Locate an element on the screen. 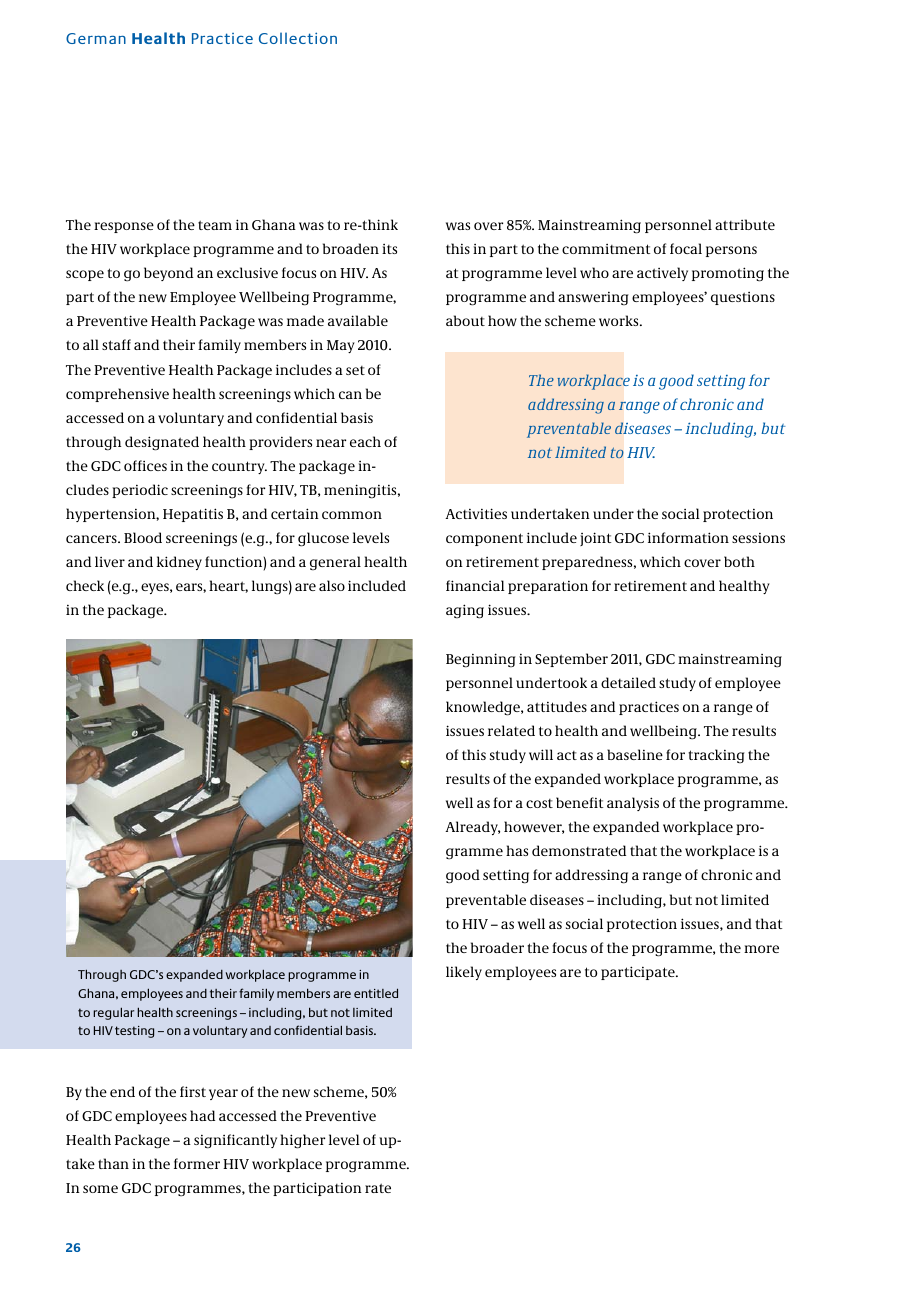  German is located at coordinates (96, 38).
